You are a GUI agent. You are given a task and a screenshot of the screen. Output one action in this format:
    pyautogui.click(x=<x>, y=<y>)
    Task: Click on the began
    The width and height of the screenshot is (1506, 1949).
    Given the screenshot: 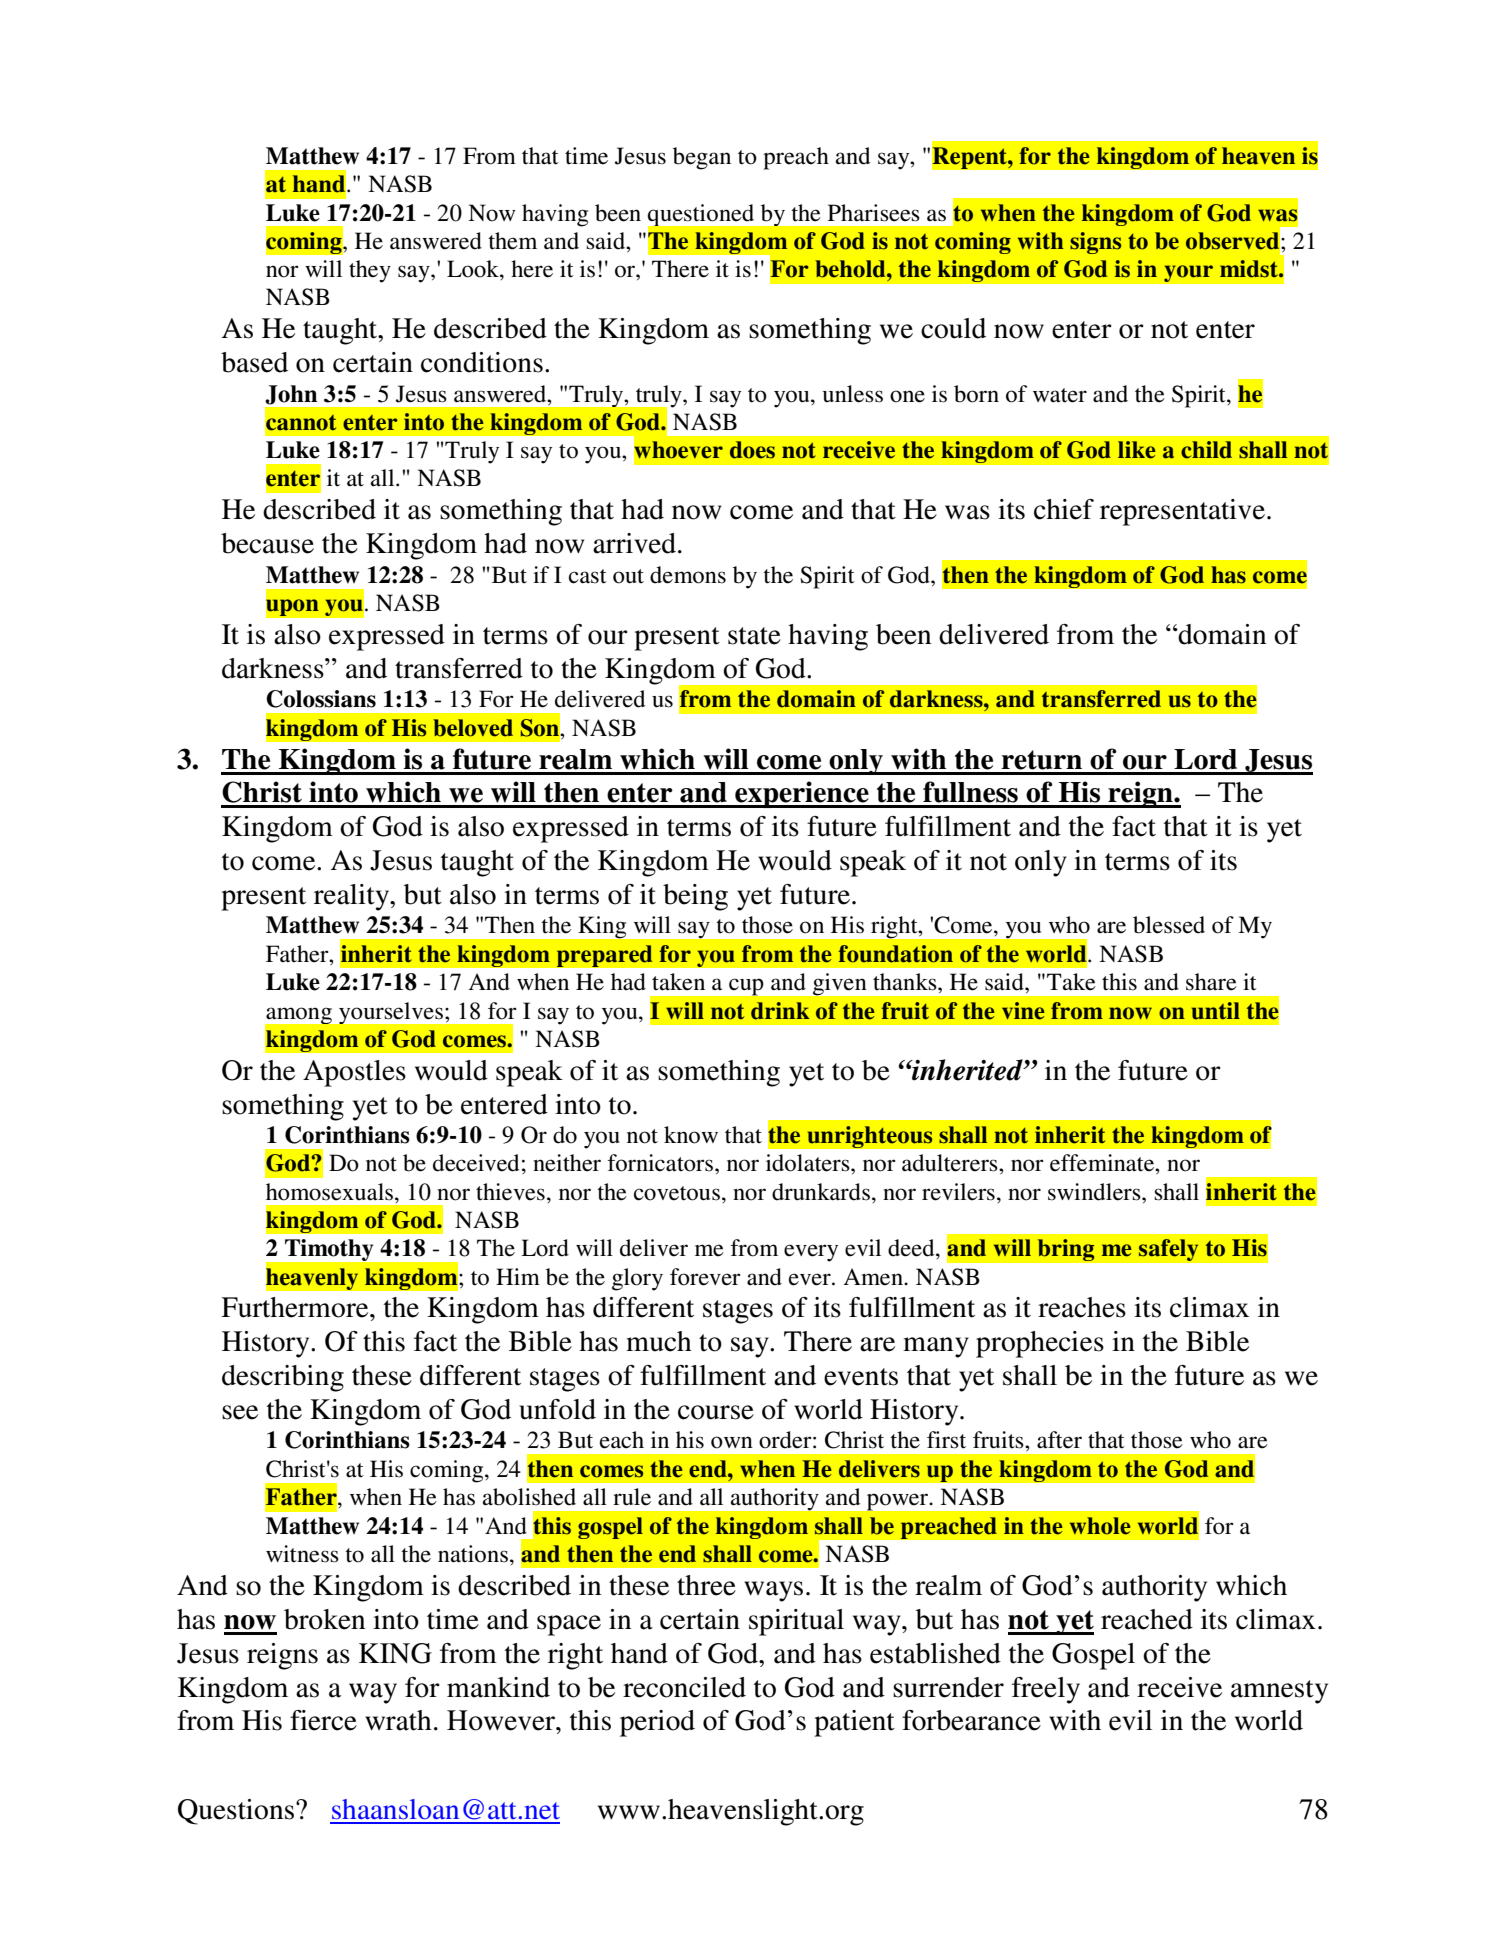 What is the action you would take?
    pyautogui.click(x=702, y=158)
